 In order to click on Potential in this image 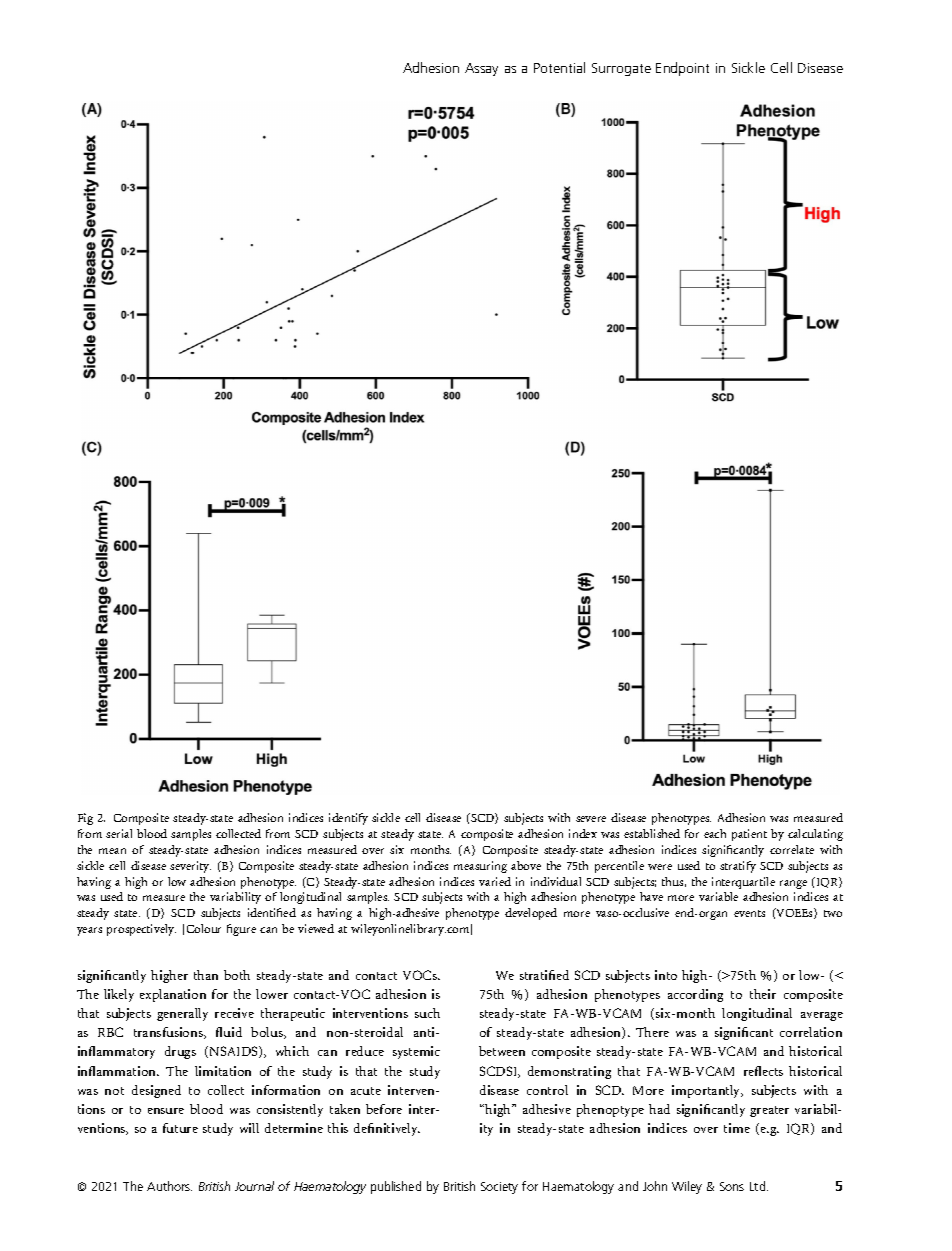, I will do `click(559, 67)`.
